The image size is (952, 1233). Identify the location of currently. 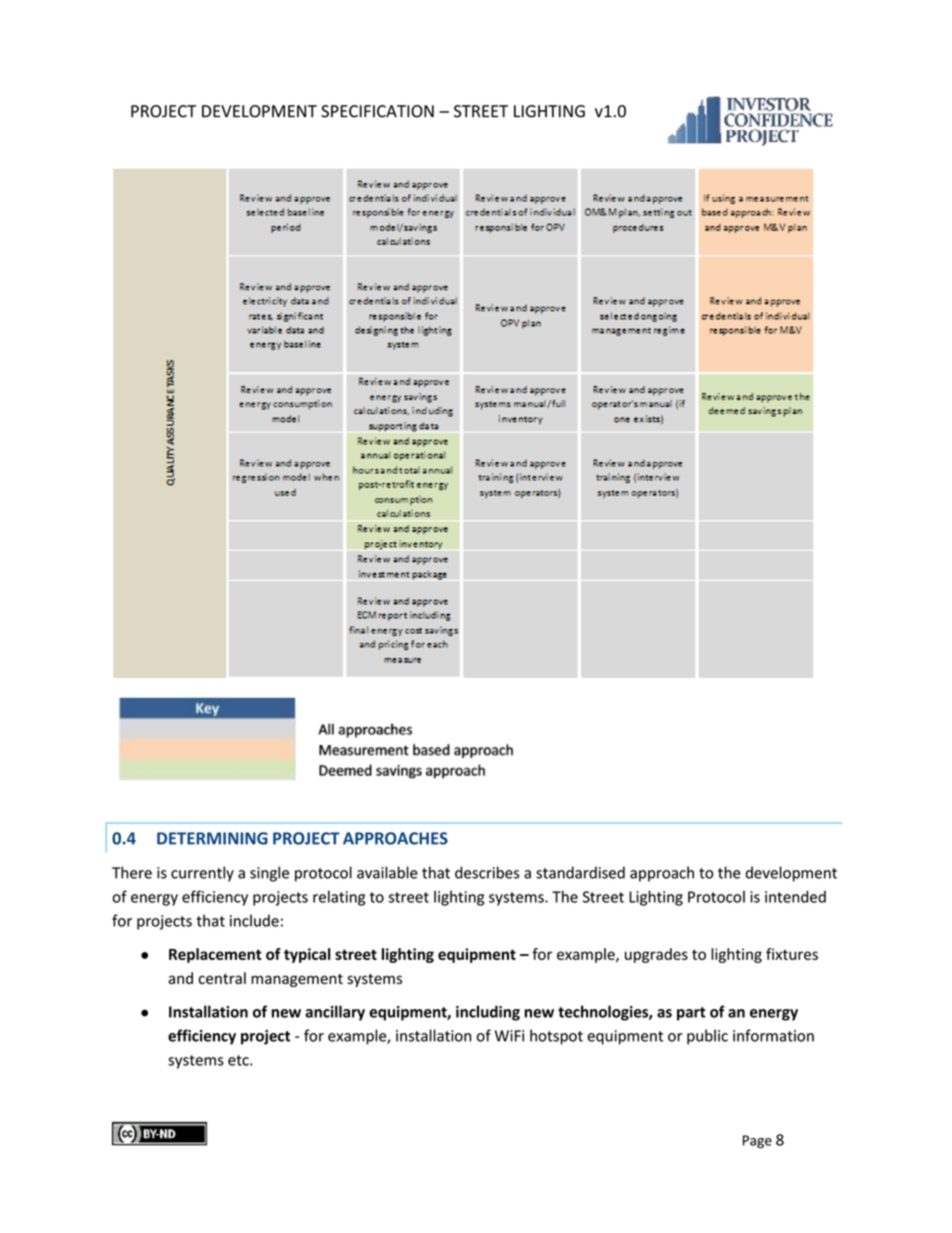
(202, 874).
